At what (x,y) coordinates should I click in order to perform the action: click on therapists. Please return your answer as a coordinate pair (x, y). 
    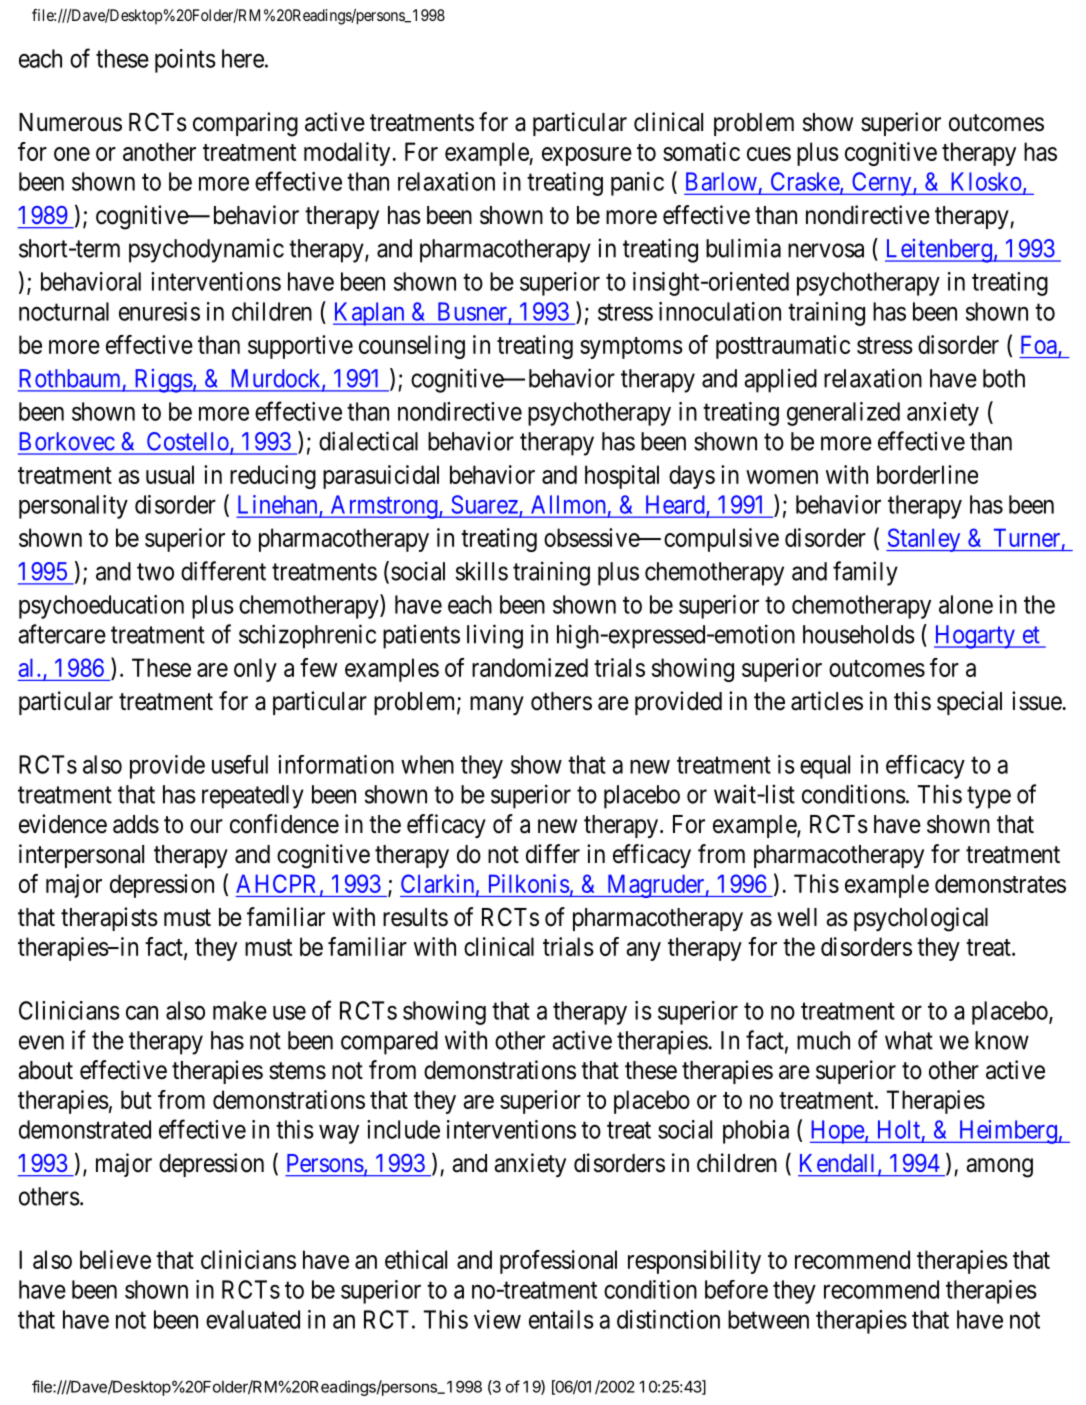
    Looking at the image, I should click on (109, 919).
